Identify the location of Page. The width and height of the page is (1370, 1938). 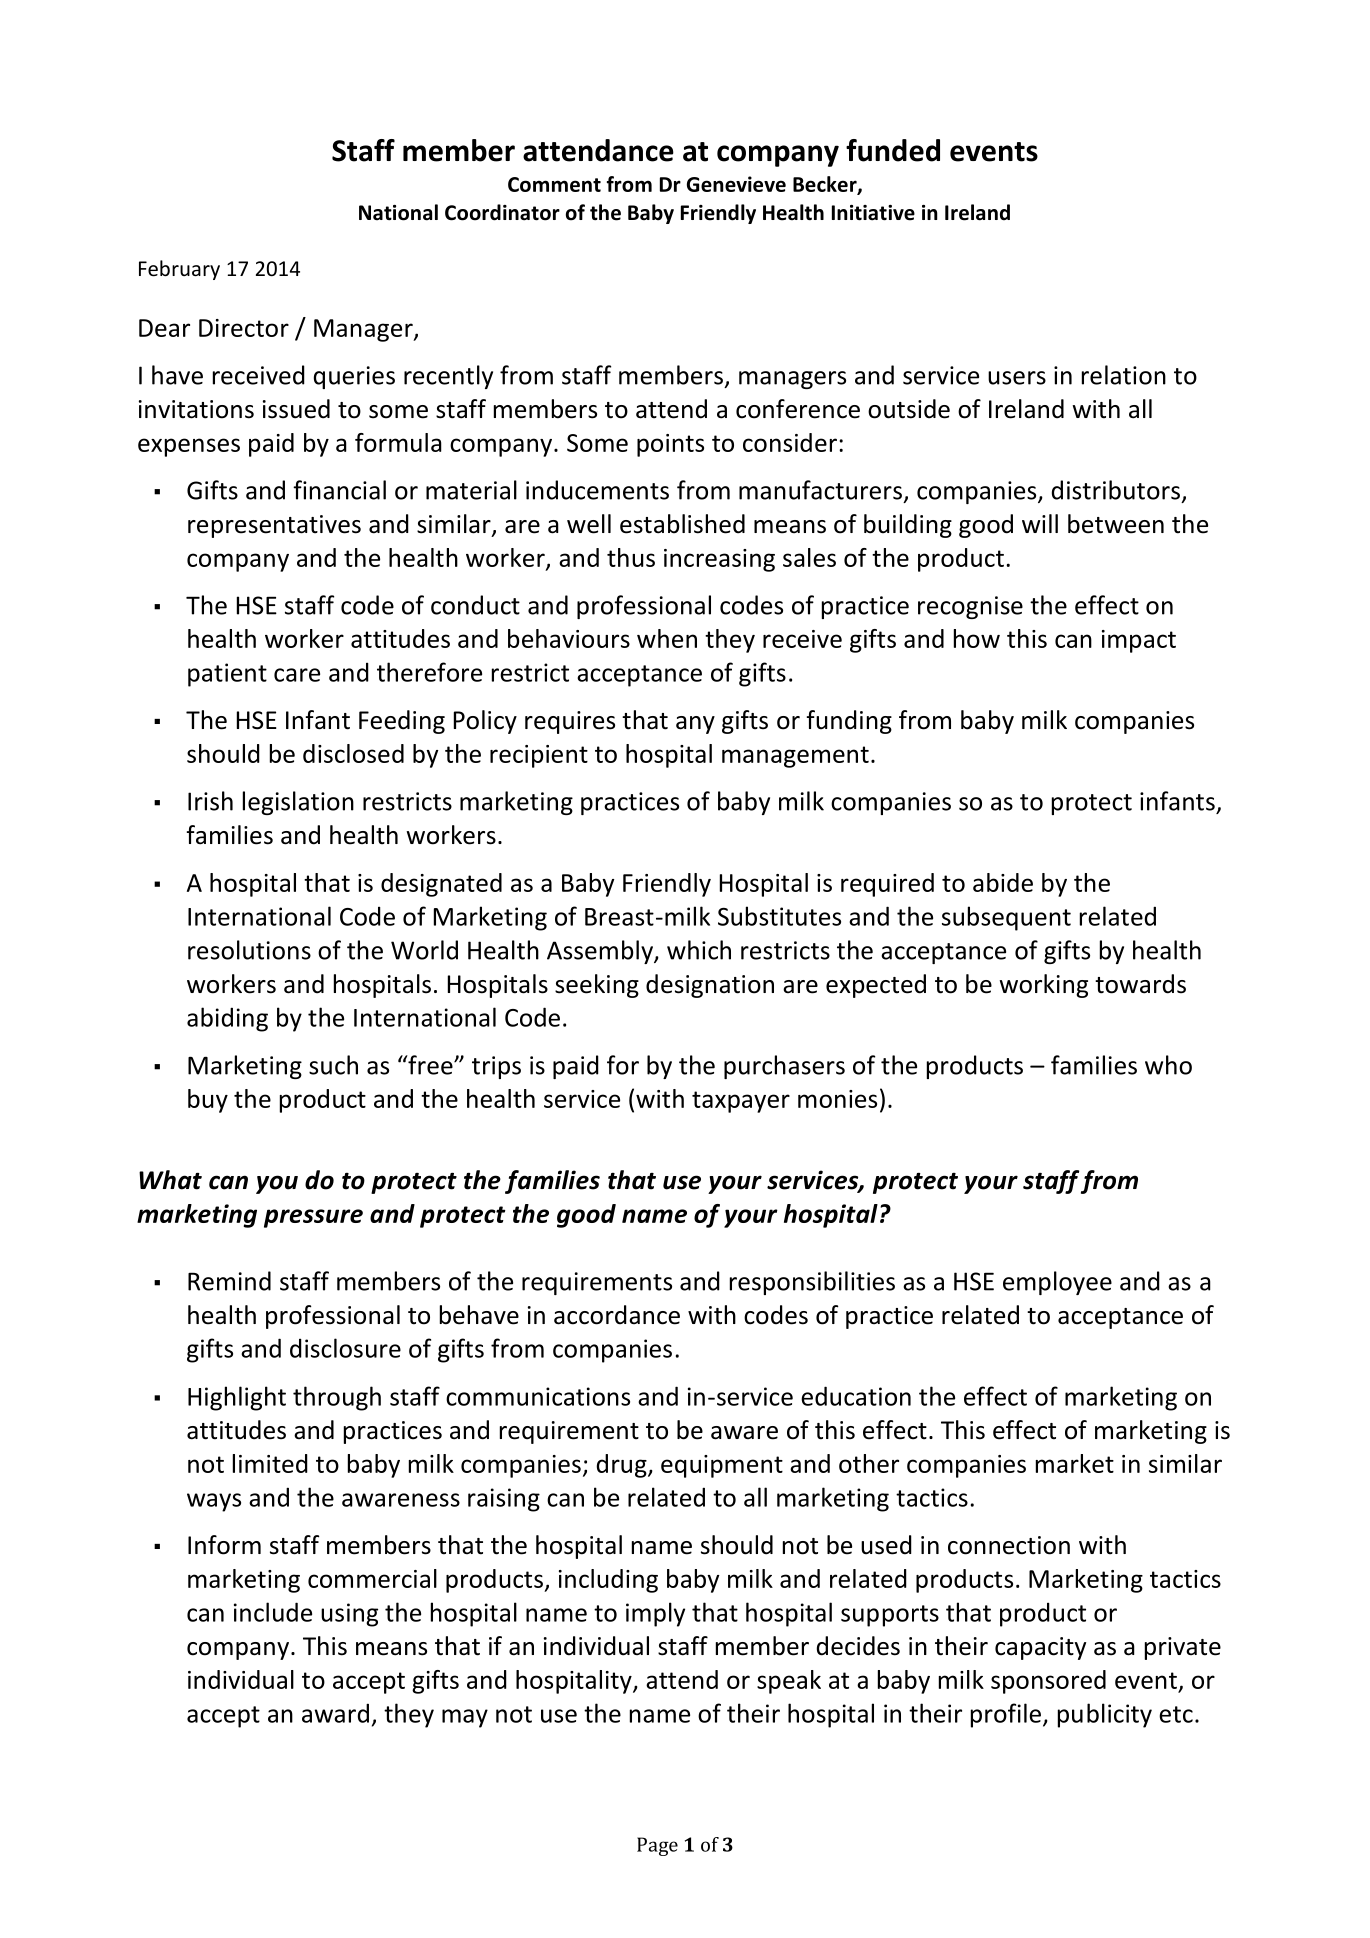
(657, 1846).
